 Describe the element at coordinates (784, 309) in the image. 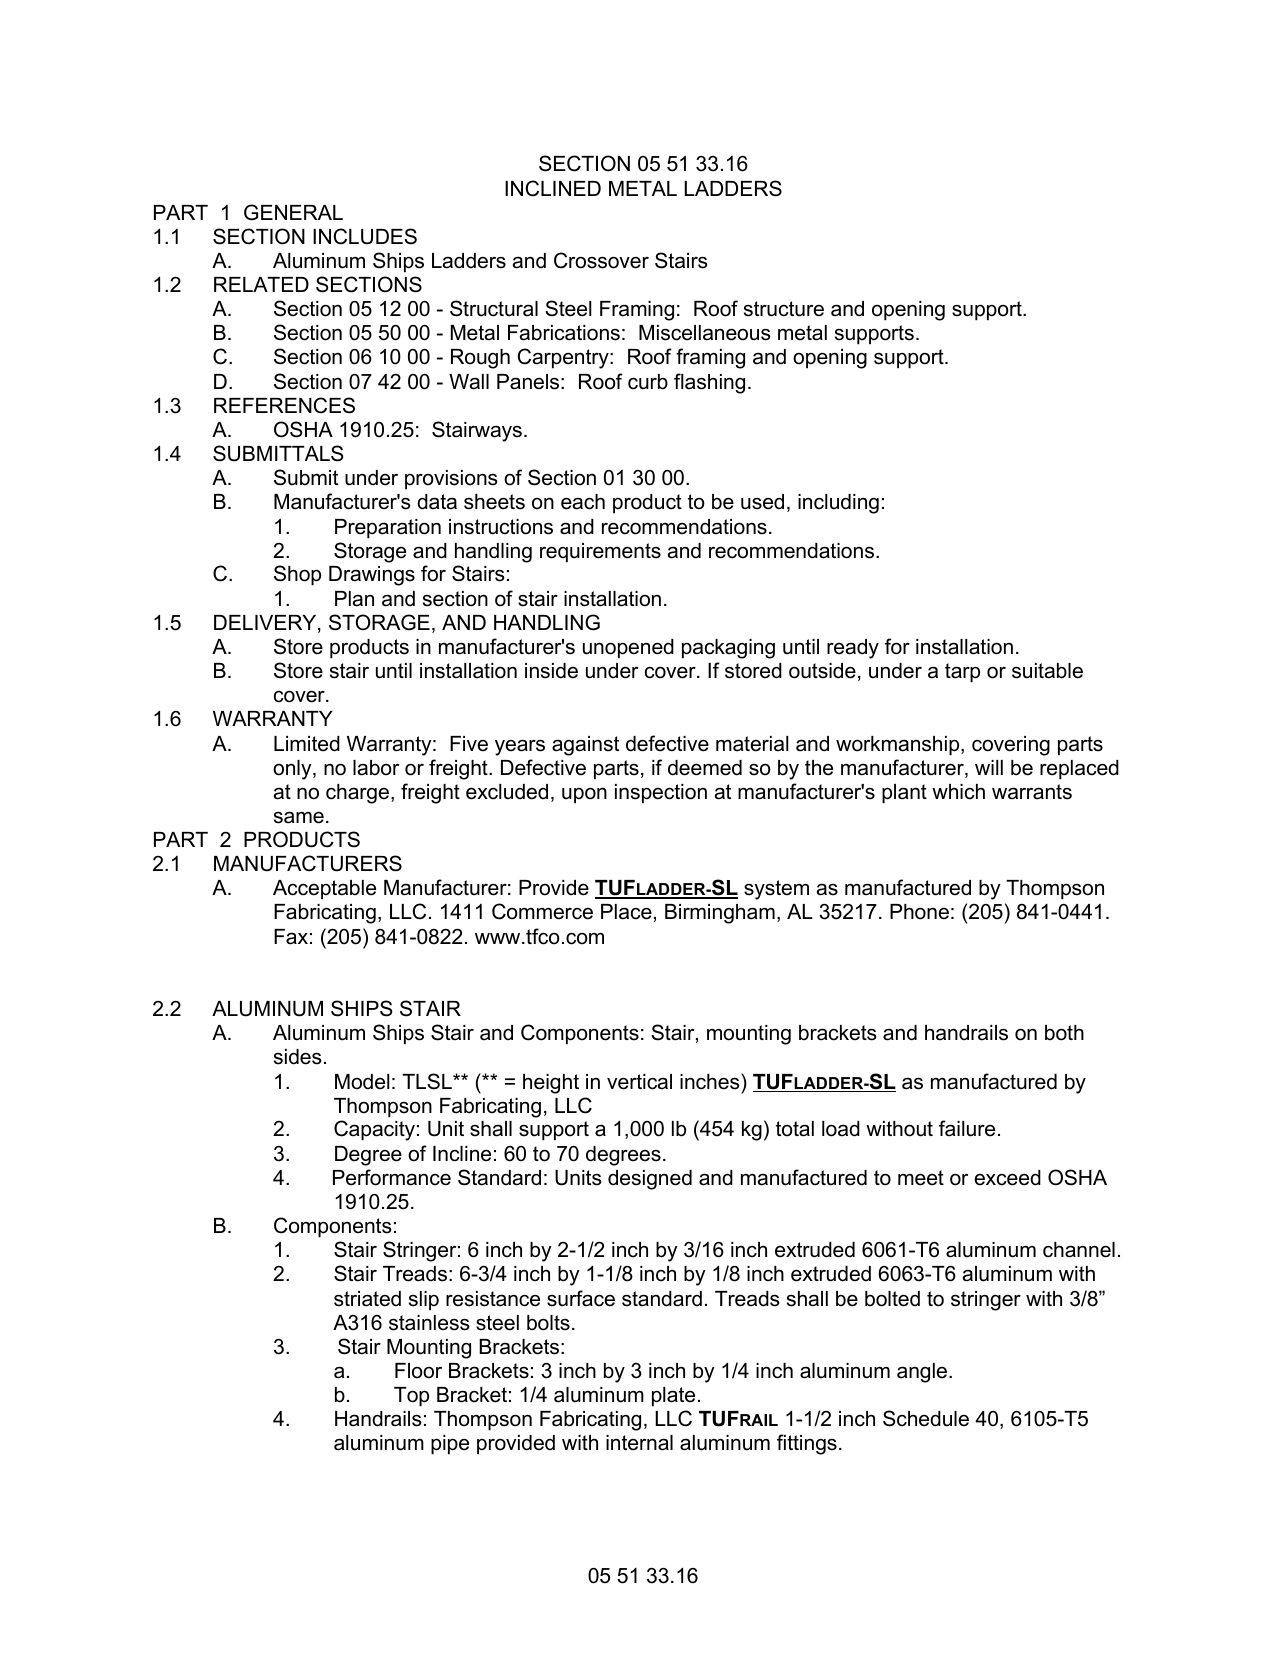

I see `structure` at that location.
